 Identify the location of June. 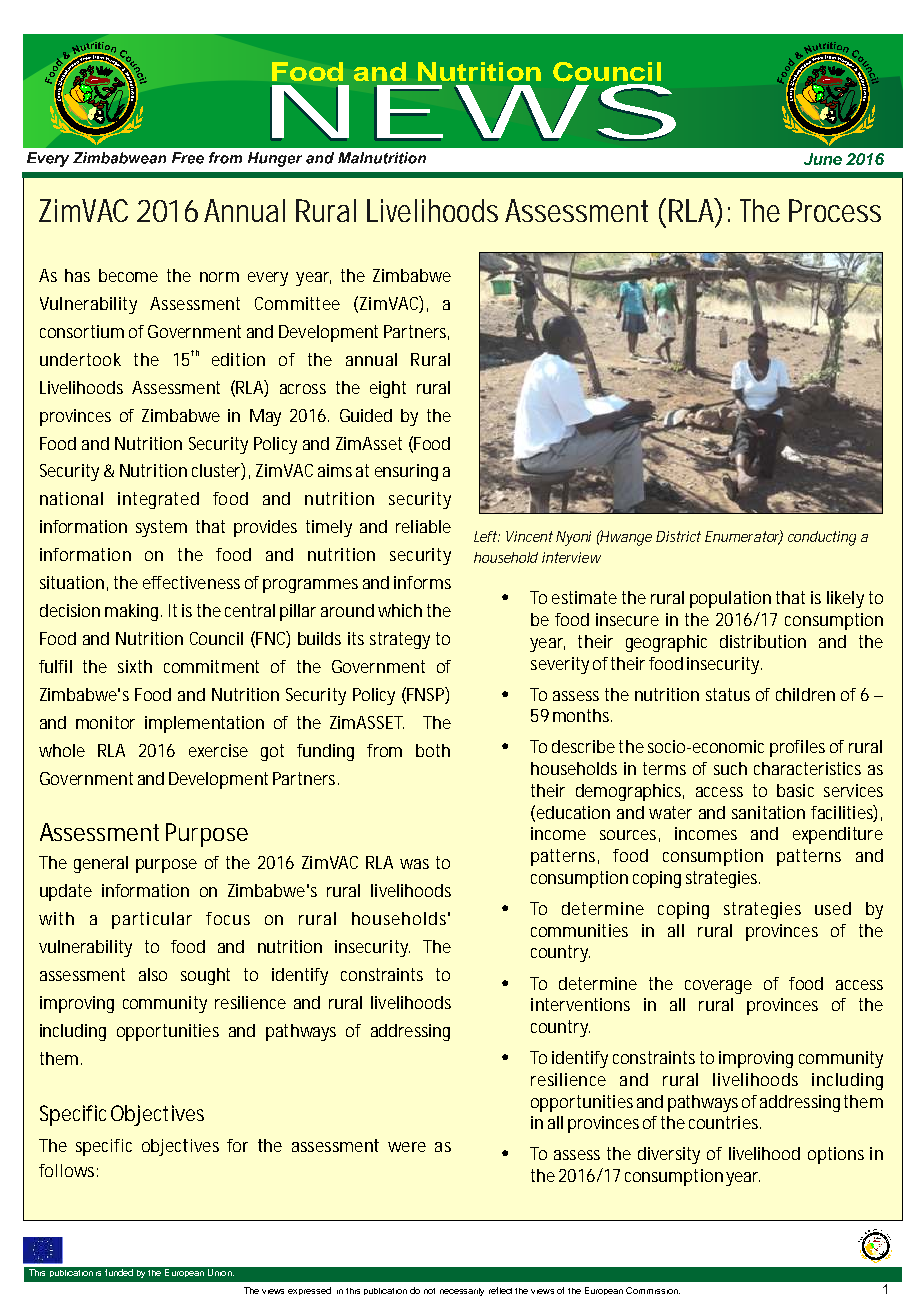
(823, 159).
